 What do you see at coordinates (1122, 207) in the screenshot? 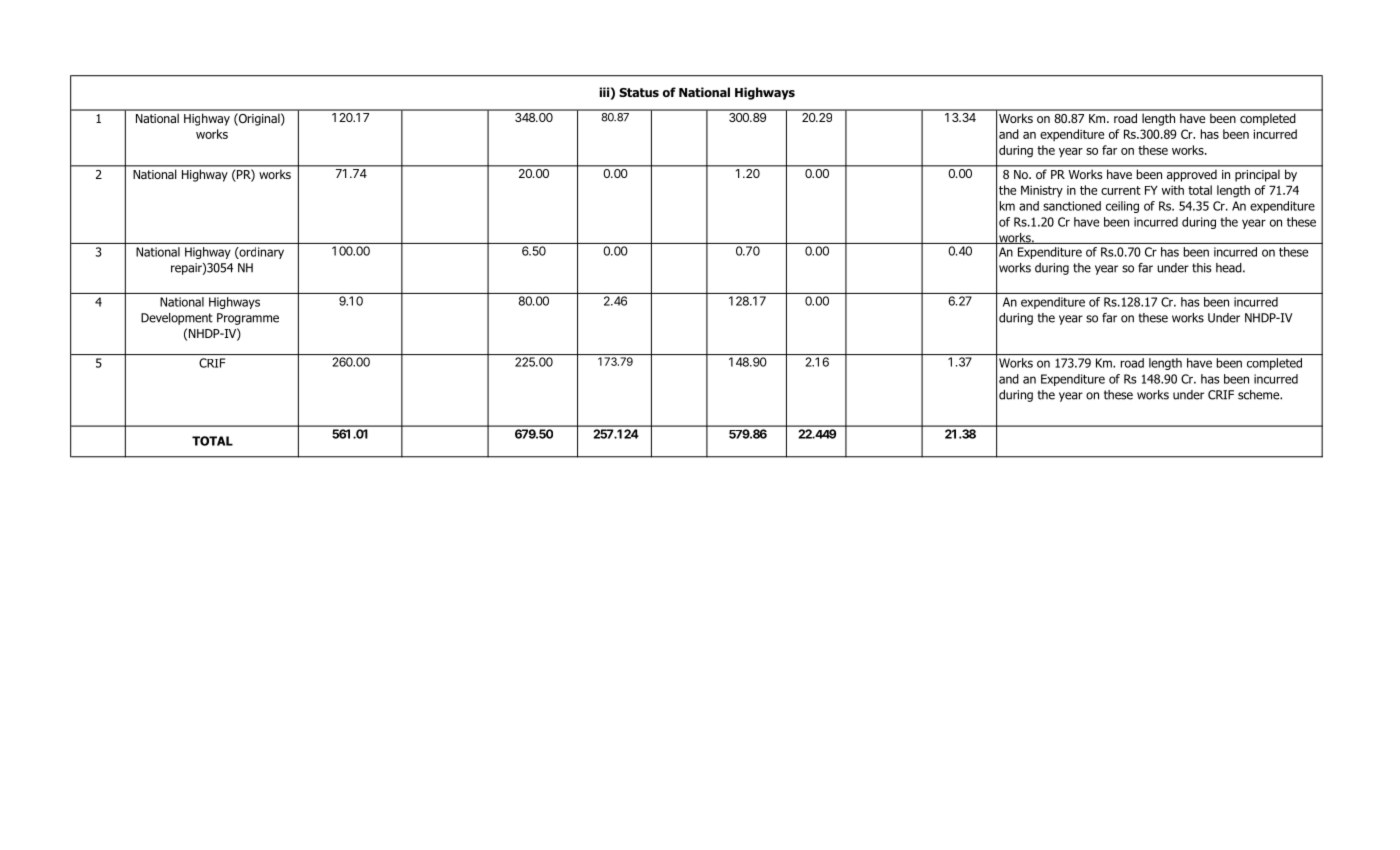
I see `ceiling` at bounding box center [1122, 207].
